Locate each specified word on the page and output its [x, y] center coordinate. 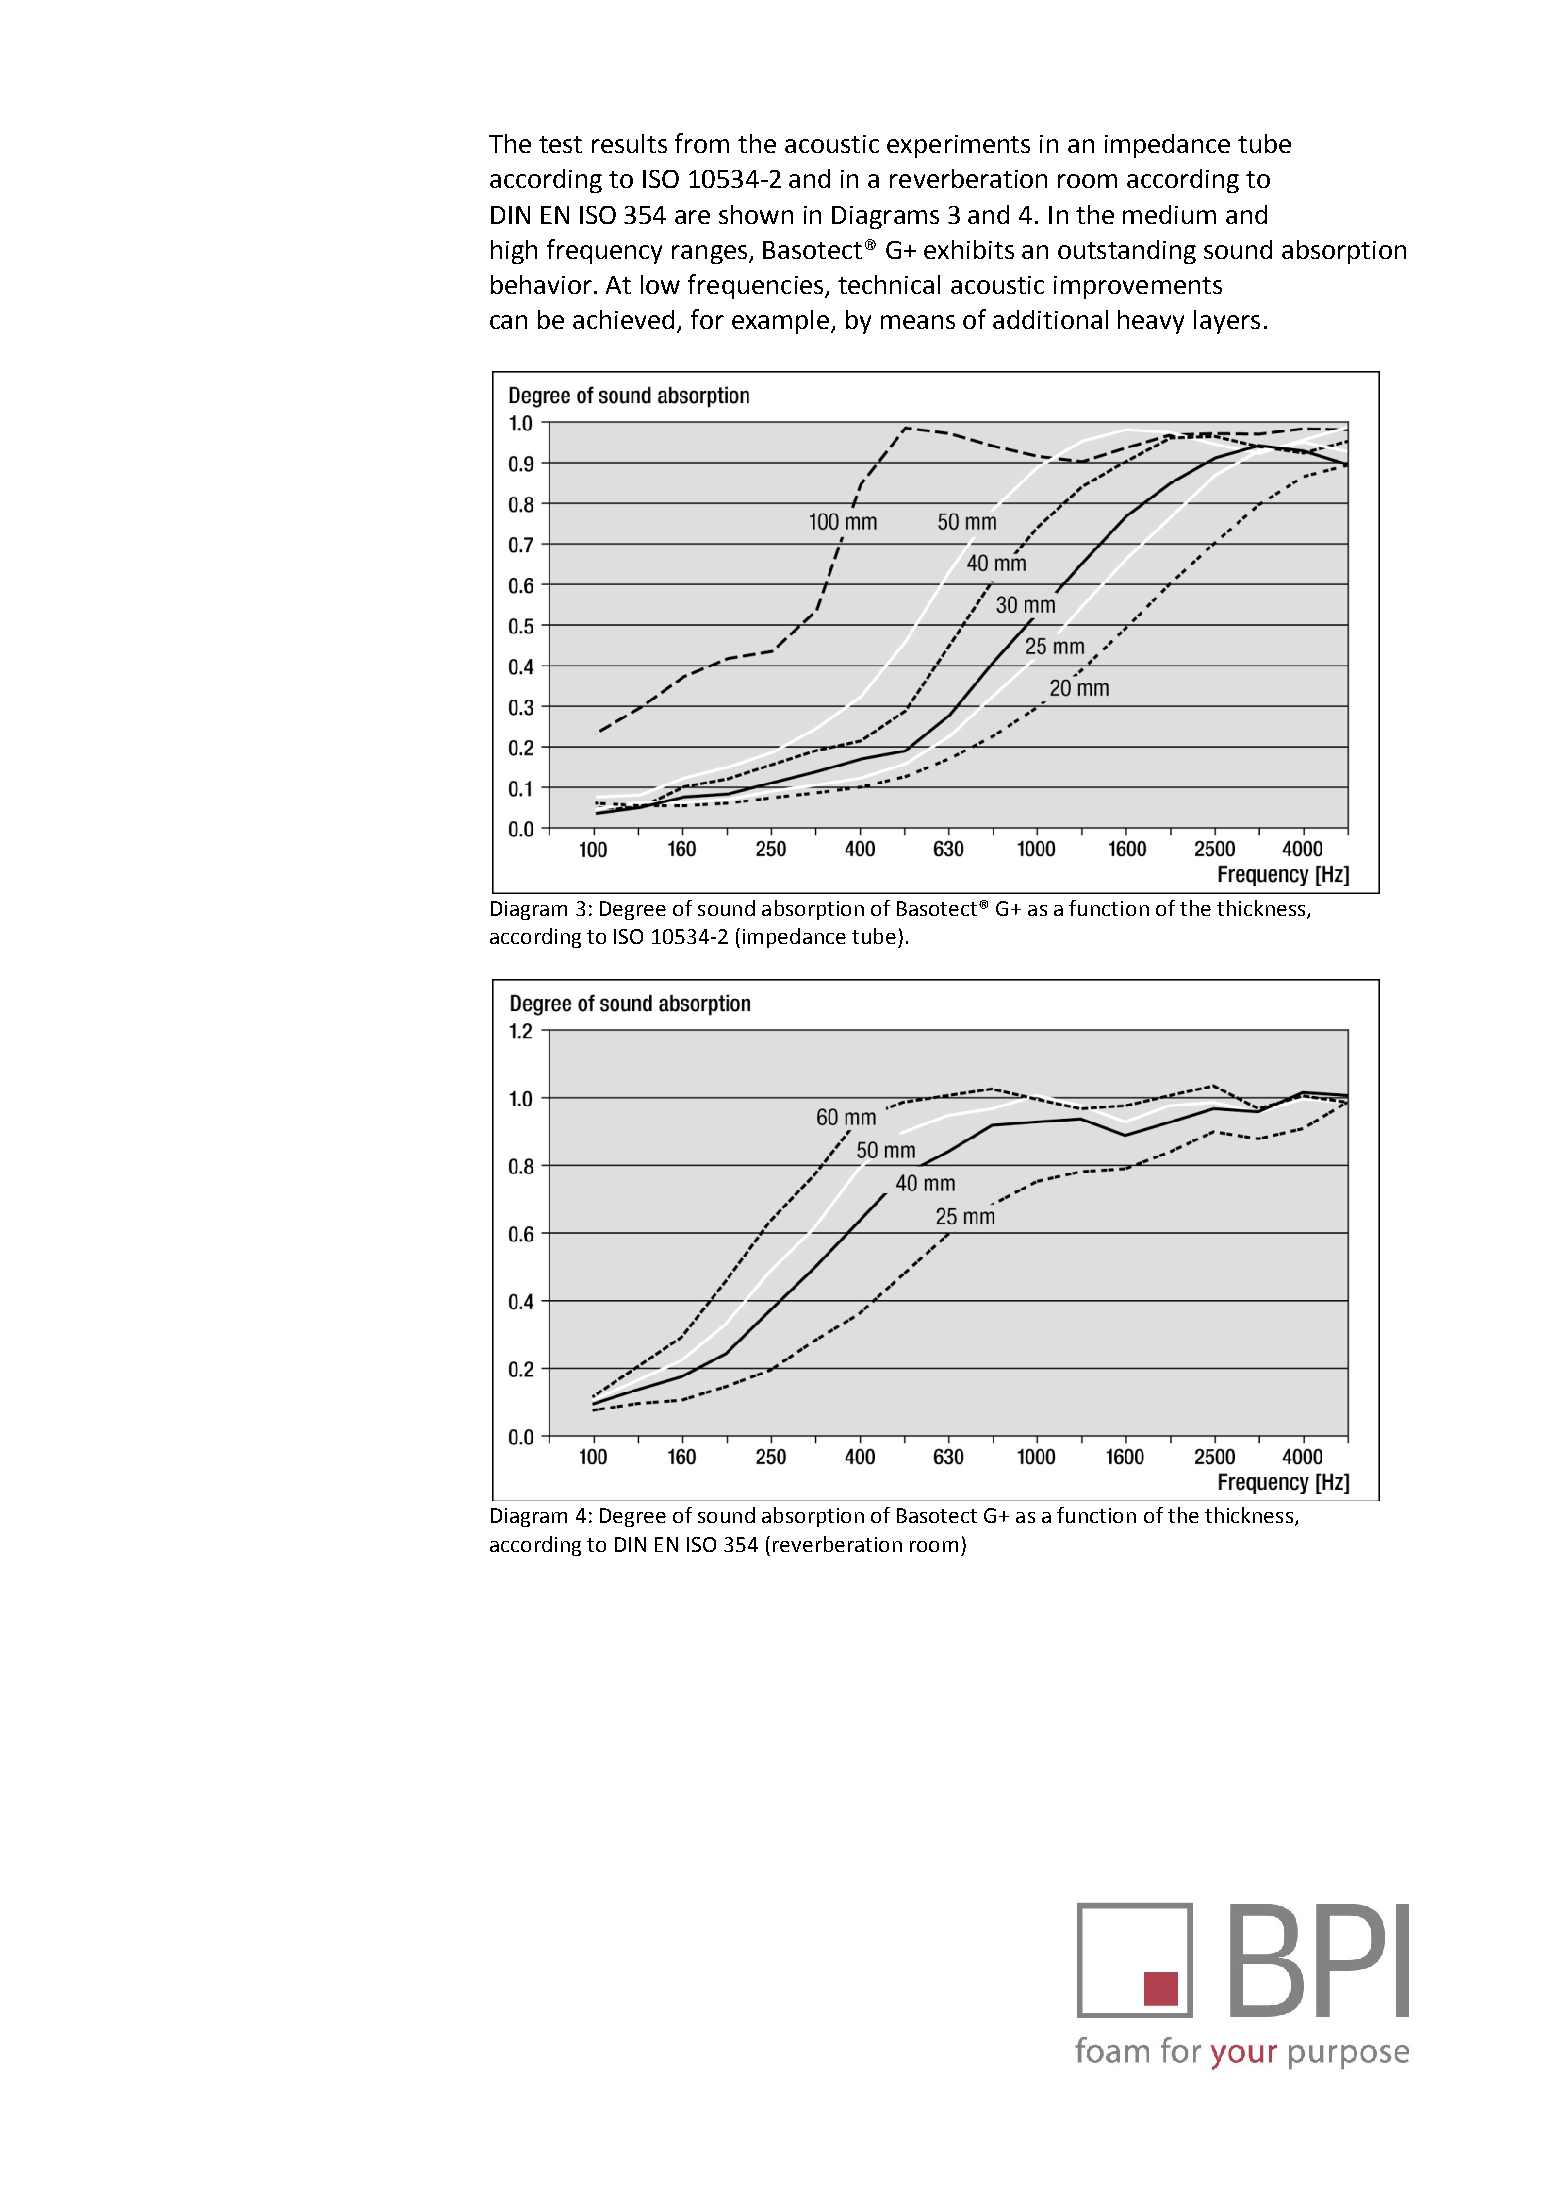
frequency [604, 251]
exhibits [969, 249]
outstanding [1127, 252]
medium [1169, 214]
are [692, 217]
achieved [623, 319]
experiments [958, 146]
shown [756, 214]
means [918, 322]
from [702, 143]
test [560, 144]
